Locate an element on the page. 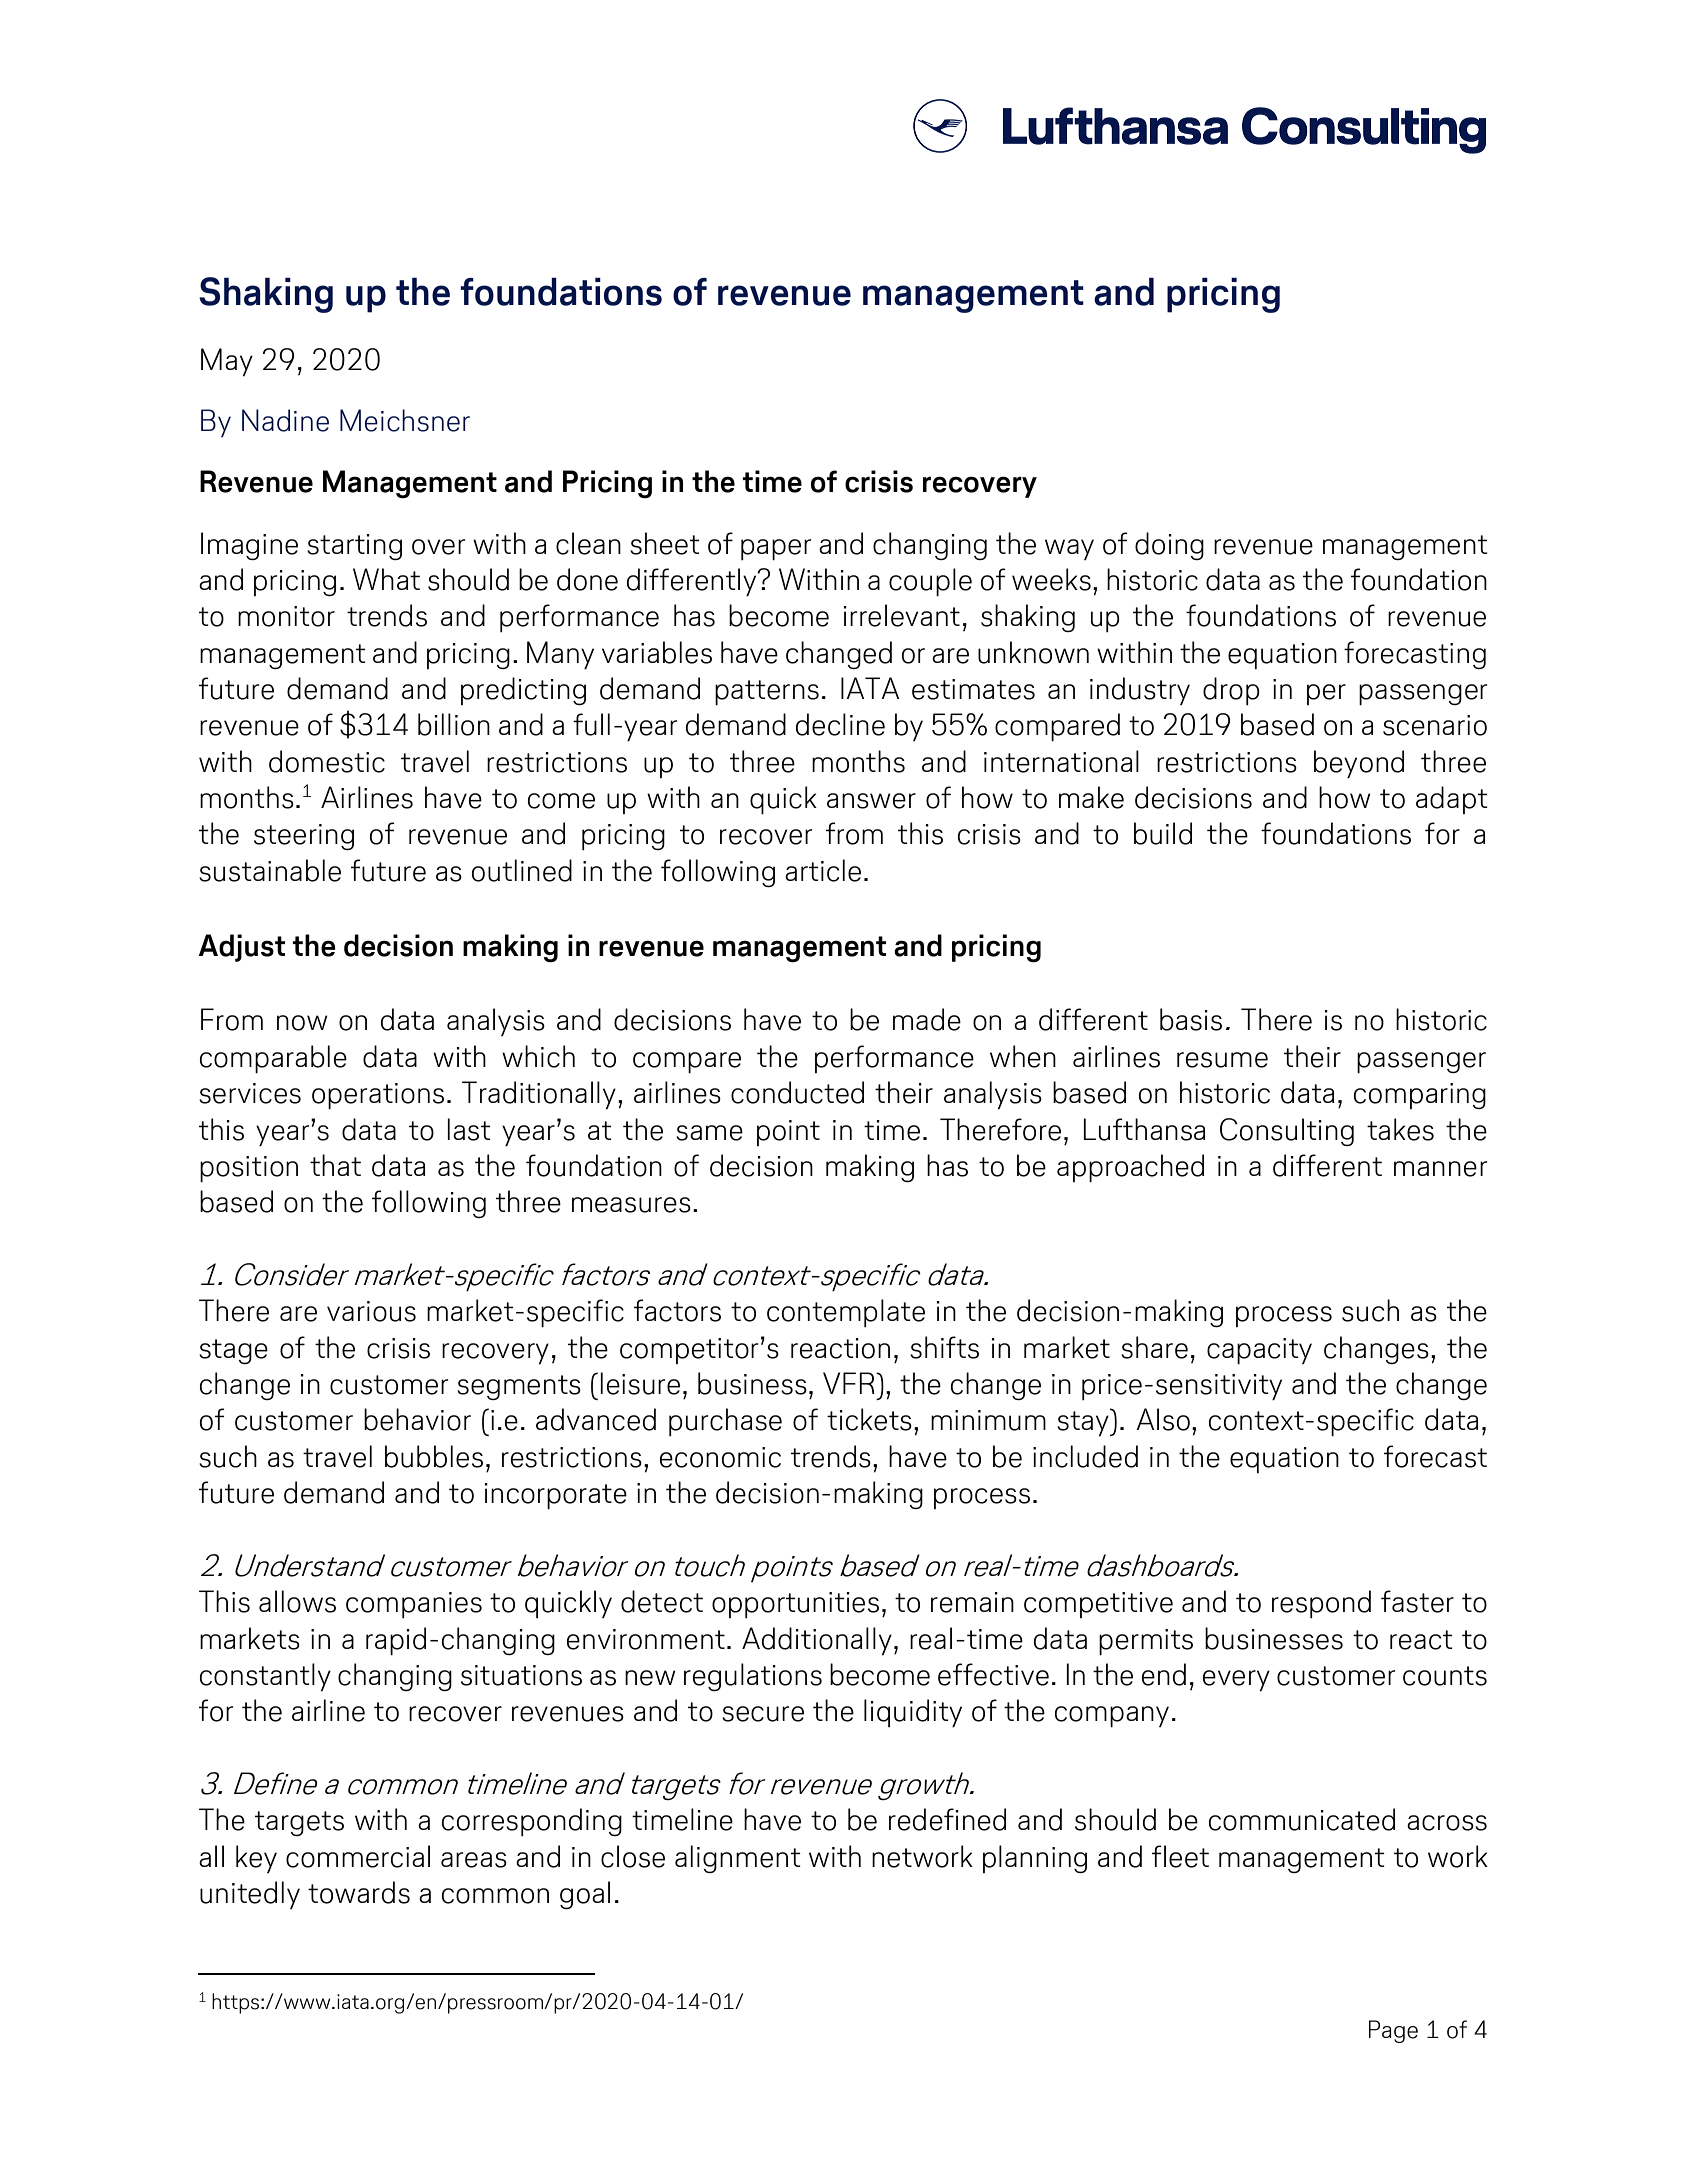  Adjust is located at coordinates (242, 948).
